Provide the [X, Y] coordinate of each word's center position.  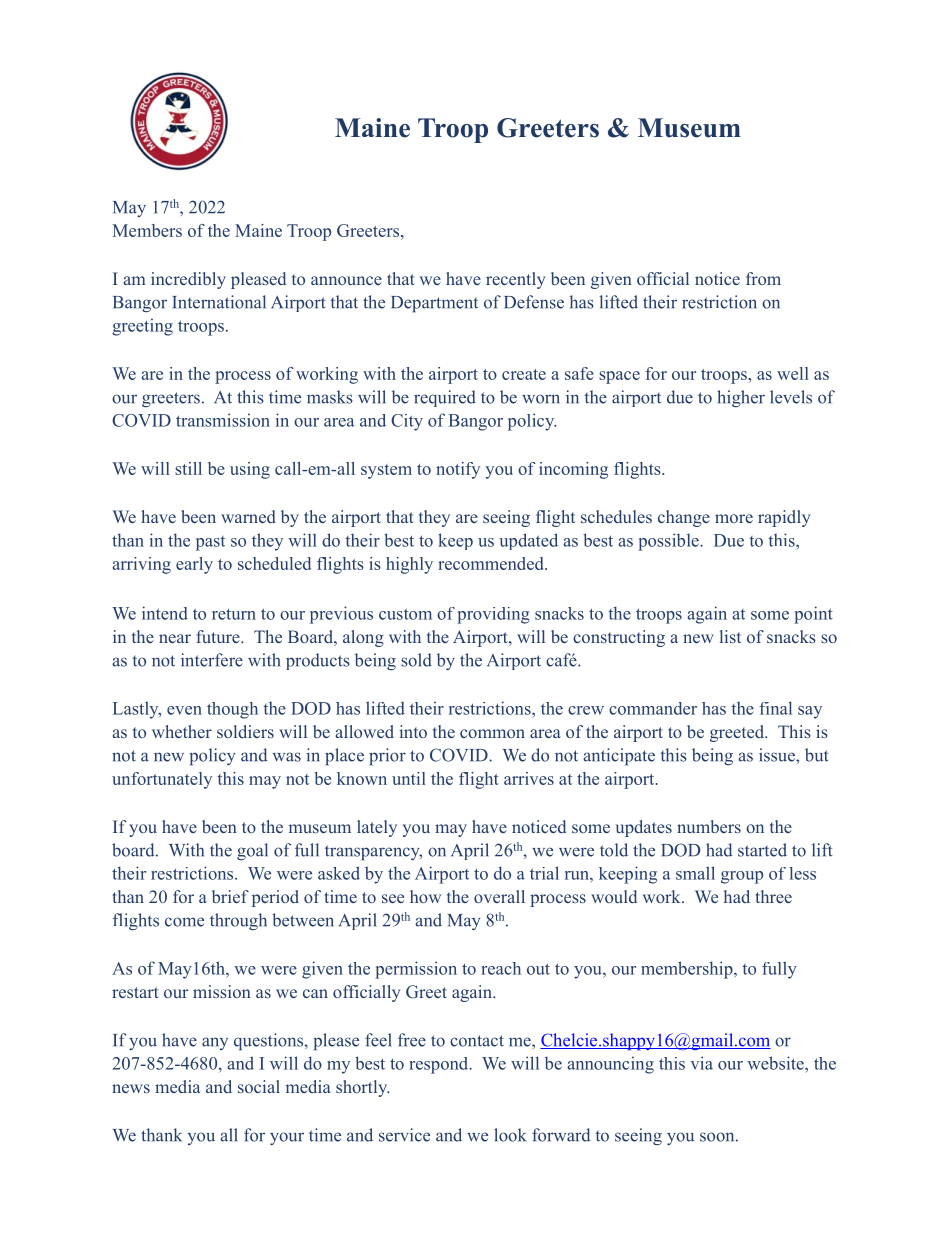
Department [434, 304]
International [219, 302]
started [762, 850]
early [194, 565]
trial [544, 873]
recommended [492, 563]
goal [252, 851]
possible [669, 542]
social [259, 1086]
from [763, 278]
